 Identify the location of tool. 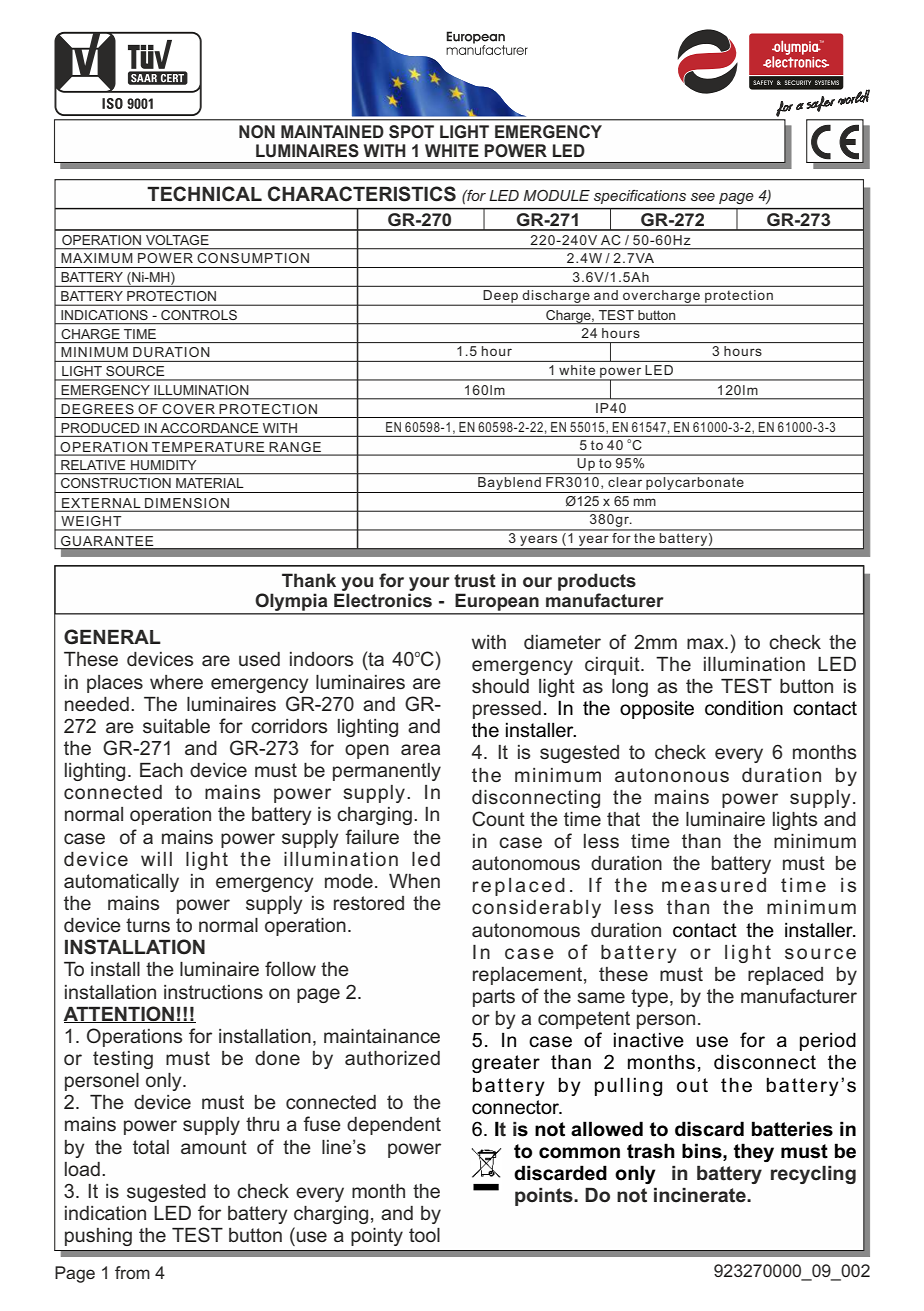
(424, 1235).
